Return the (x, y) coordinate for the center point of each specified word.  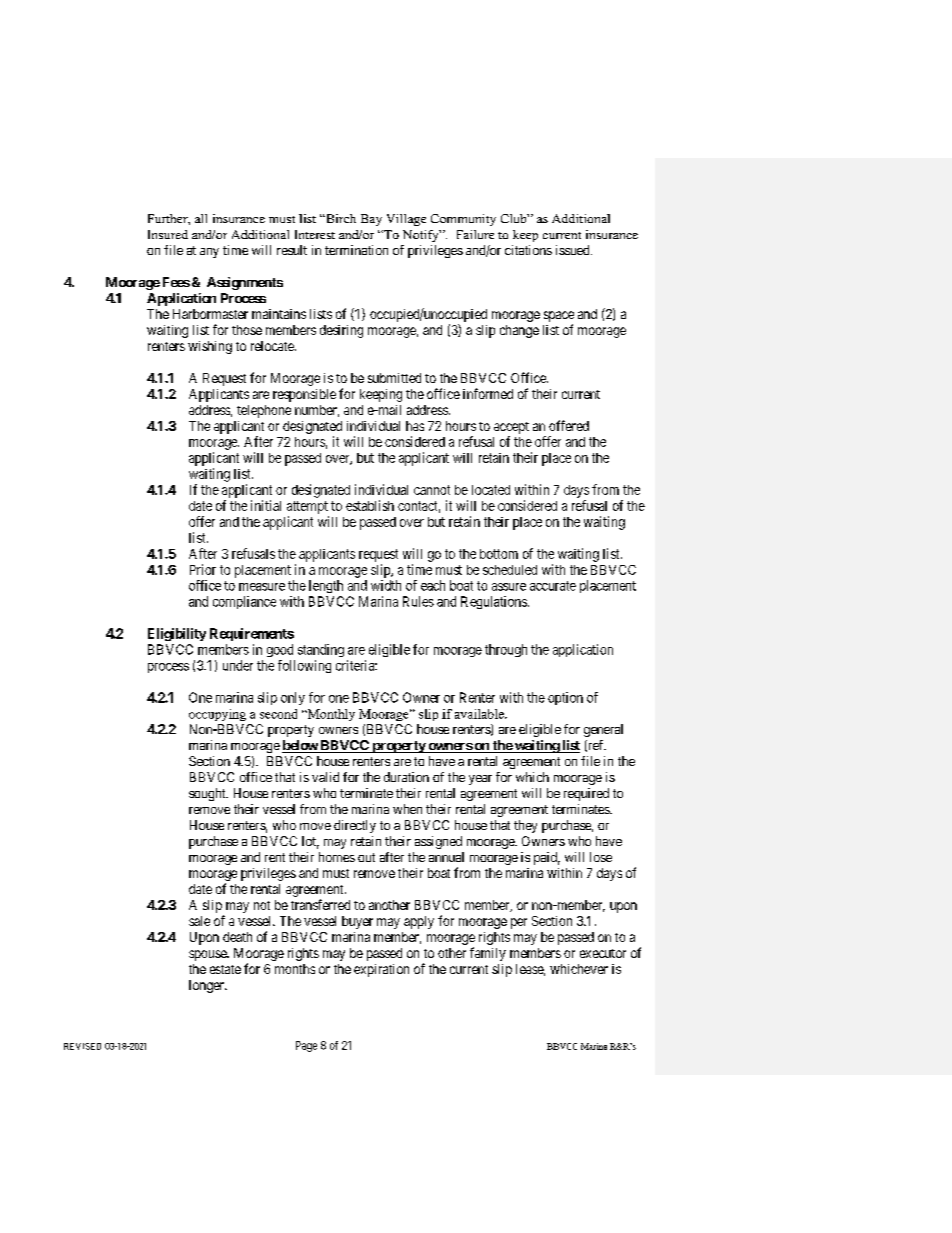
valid (325, 777)
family (488, 954)
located (491, 490)
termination (356, 250)
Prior (203, 569)
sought (208, 794)
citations (528, 250)
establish (370, 505)
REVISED (82, 1046)
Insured (168, 234)
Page (306, 1046)
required (586, 794)
